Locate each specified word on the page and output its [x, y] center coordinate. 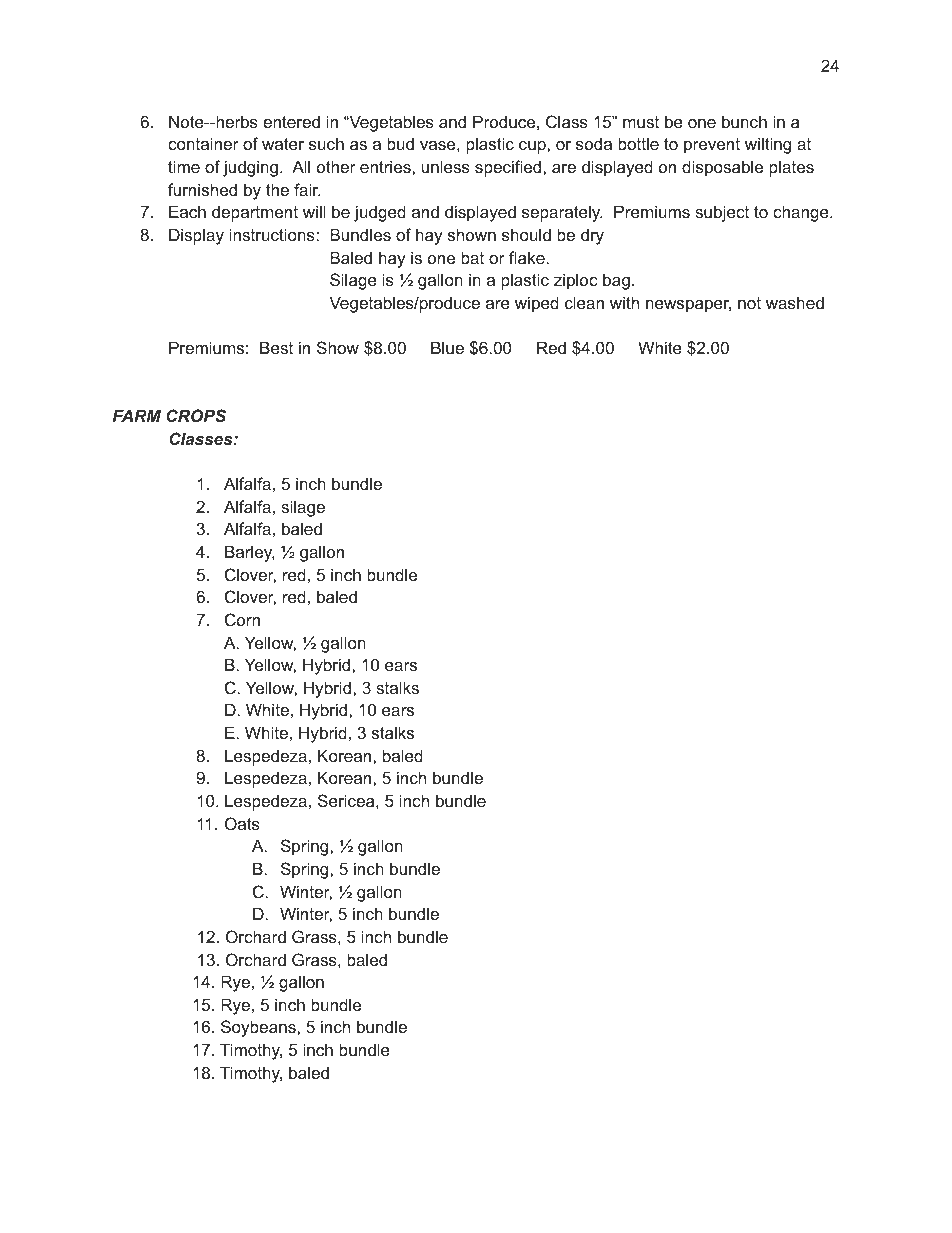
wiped [537, 304]
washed [795, 302]
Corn [242, 619]
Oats [242, 823]
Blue [447, 347]
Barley [250, 553]
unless [446, 166]
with [624, 302]
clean [584, 302]
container [203, 143]
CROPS [196, 416]
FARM [136, 415]
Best [276, 347]
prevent [712, 146]
